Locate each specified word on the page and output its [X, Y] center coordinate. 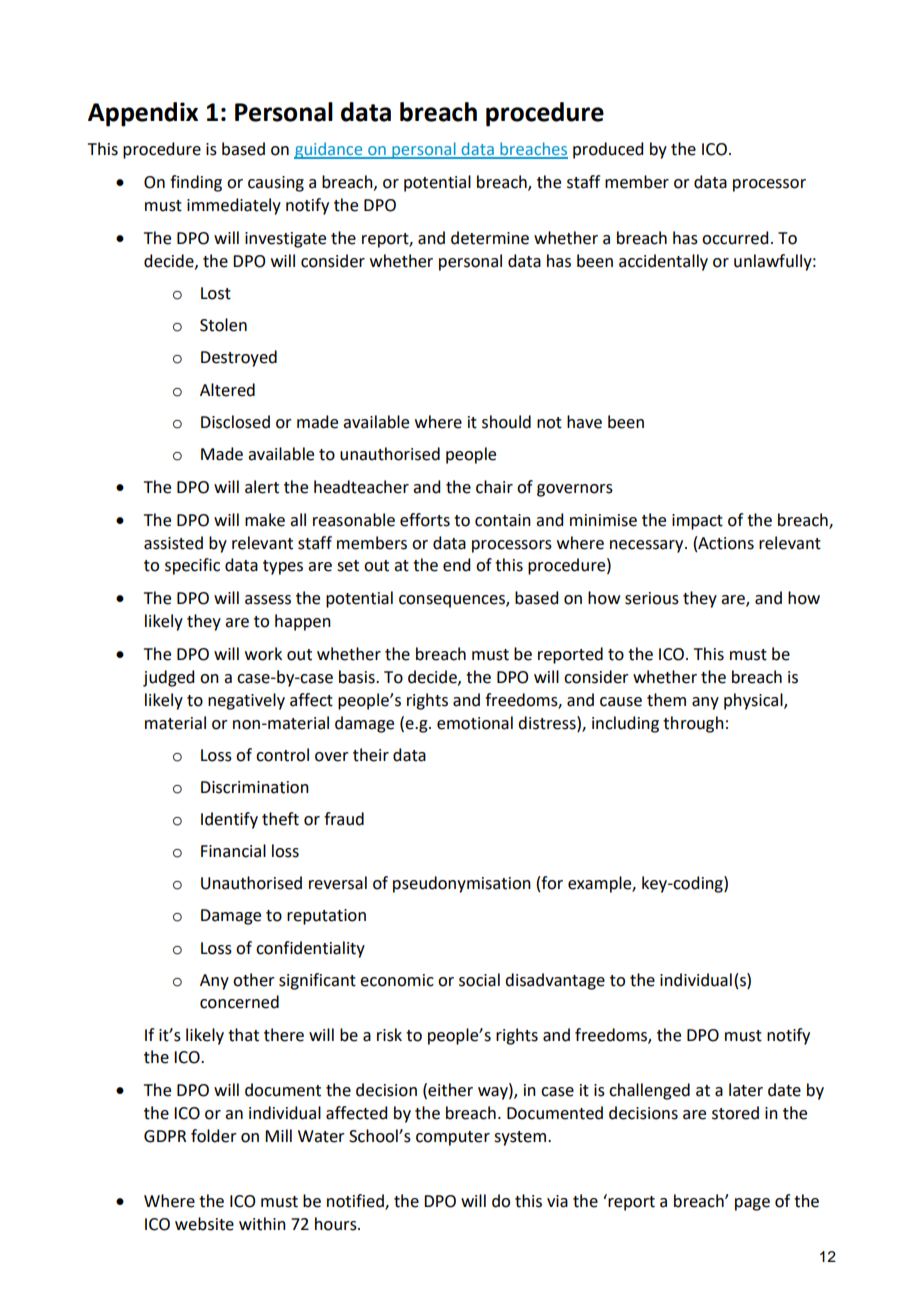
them [666, 700]
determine [490, 238]
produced [608, 150]
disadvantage [555, 981]
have [584, 422]
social [479, 980]
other [254, 980]
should [506, 422]
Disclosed [235, 422]
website [204, 1224]
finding [196, 183]
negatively [246, 701]
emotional [475, 723]
